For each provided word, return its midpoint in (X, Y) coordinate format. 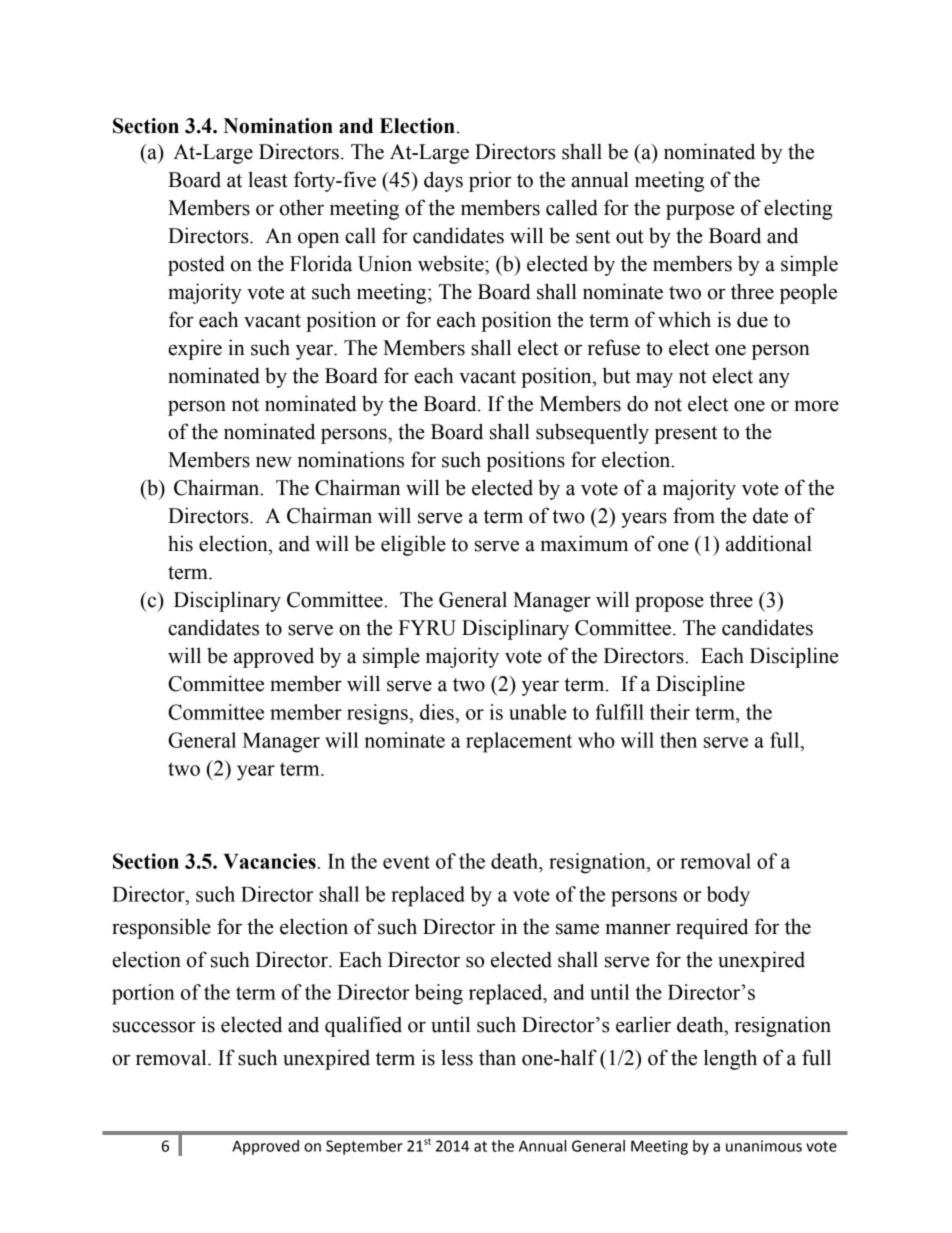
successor (154, 1027)
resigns (377, 714)
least (268, 179)
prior (490, 181)
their (670, 712)
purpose (700, 212)
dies (437, 712)
